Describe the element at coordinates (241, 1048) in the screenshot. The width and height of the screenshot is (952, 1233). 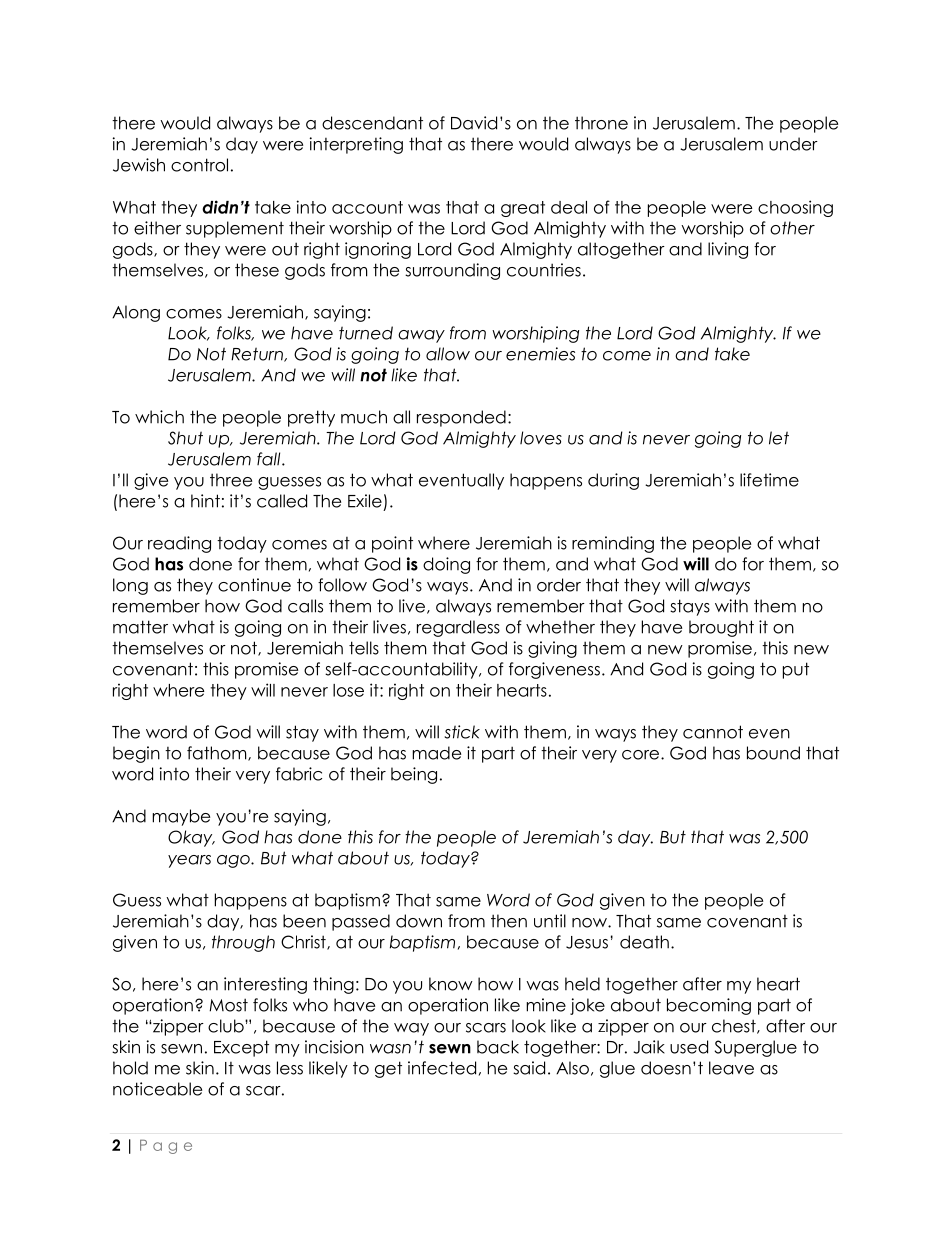
I see `Except` at that location.
